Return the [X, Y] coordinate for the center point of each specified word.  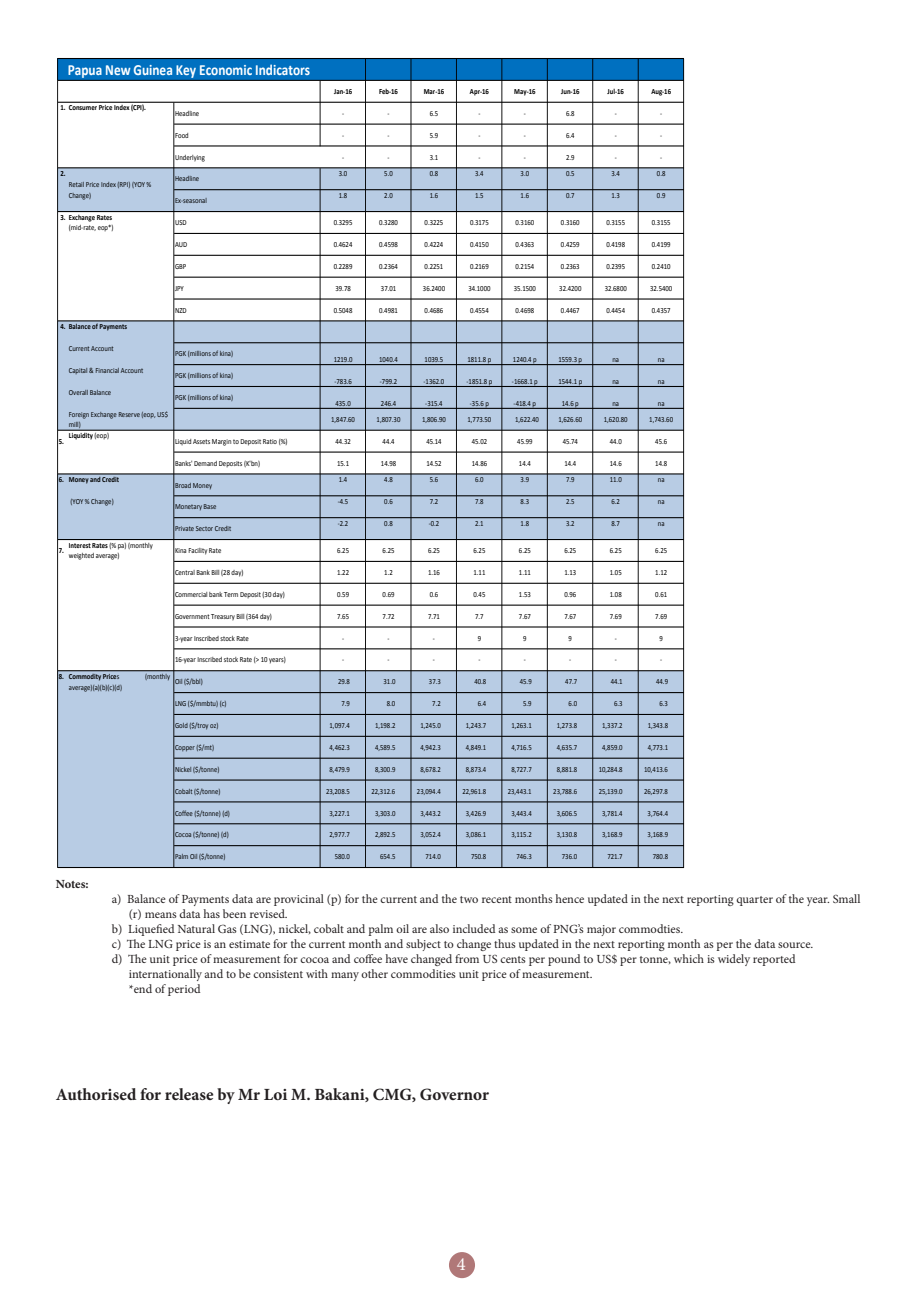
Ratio [270, 441]
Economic [226, 70]
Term [231, 594]
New [118, 70]
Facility [197, 551]
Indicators [283, 69]
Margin [221, 442]
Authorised [96, 1094]
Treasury [223, 617]
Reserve [129, 414]
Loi [275, 1094]
